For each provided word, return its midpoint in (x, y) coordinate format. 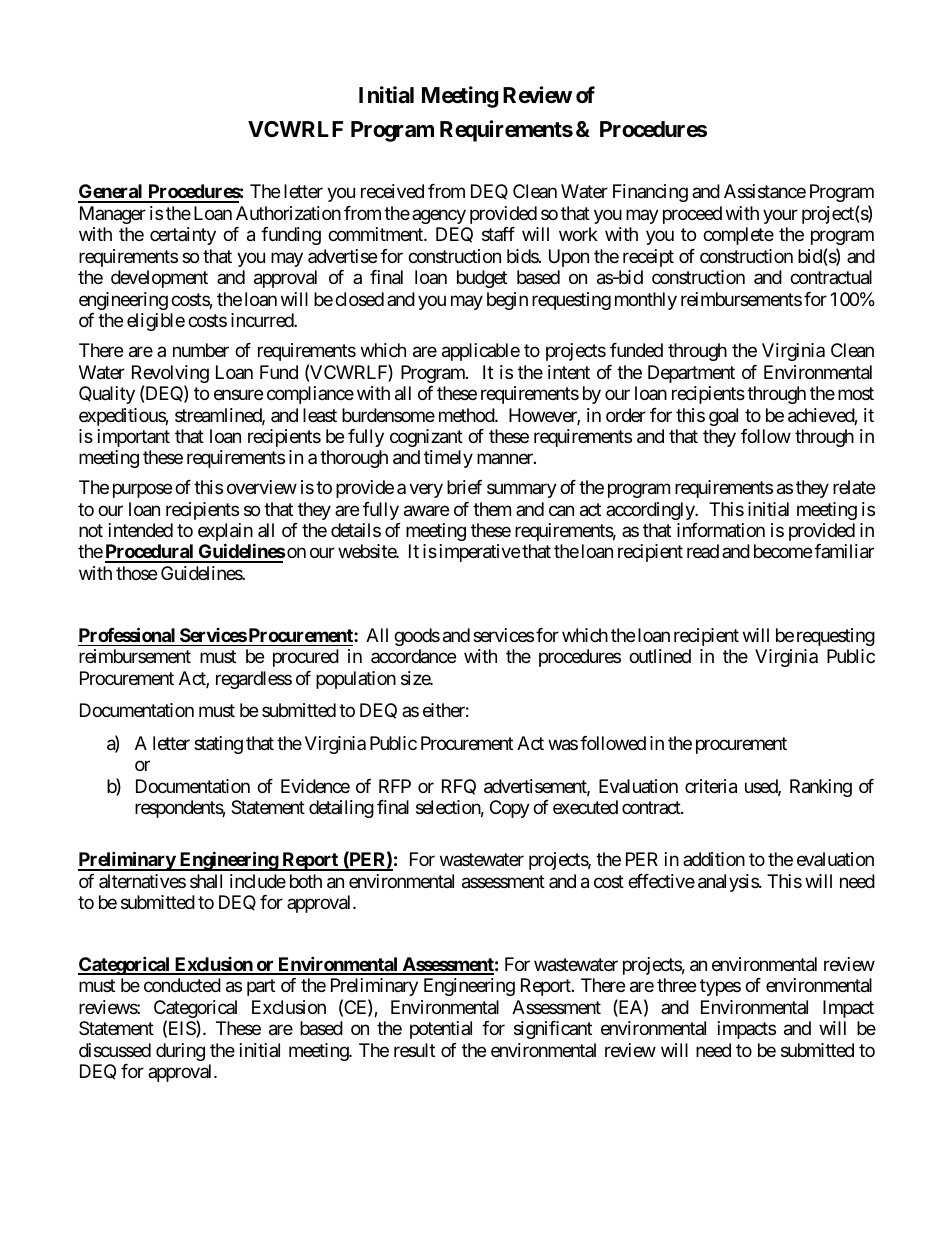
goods (417, 637)
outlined (660, 656)
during (180, 1052)
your (780, 216)
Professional (127, 634)
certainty (183, 236)
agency (439, 216)
